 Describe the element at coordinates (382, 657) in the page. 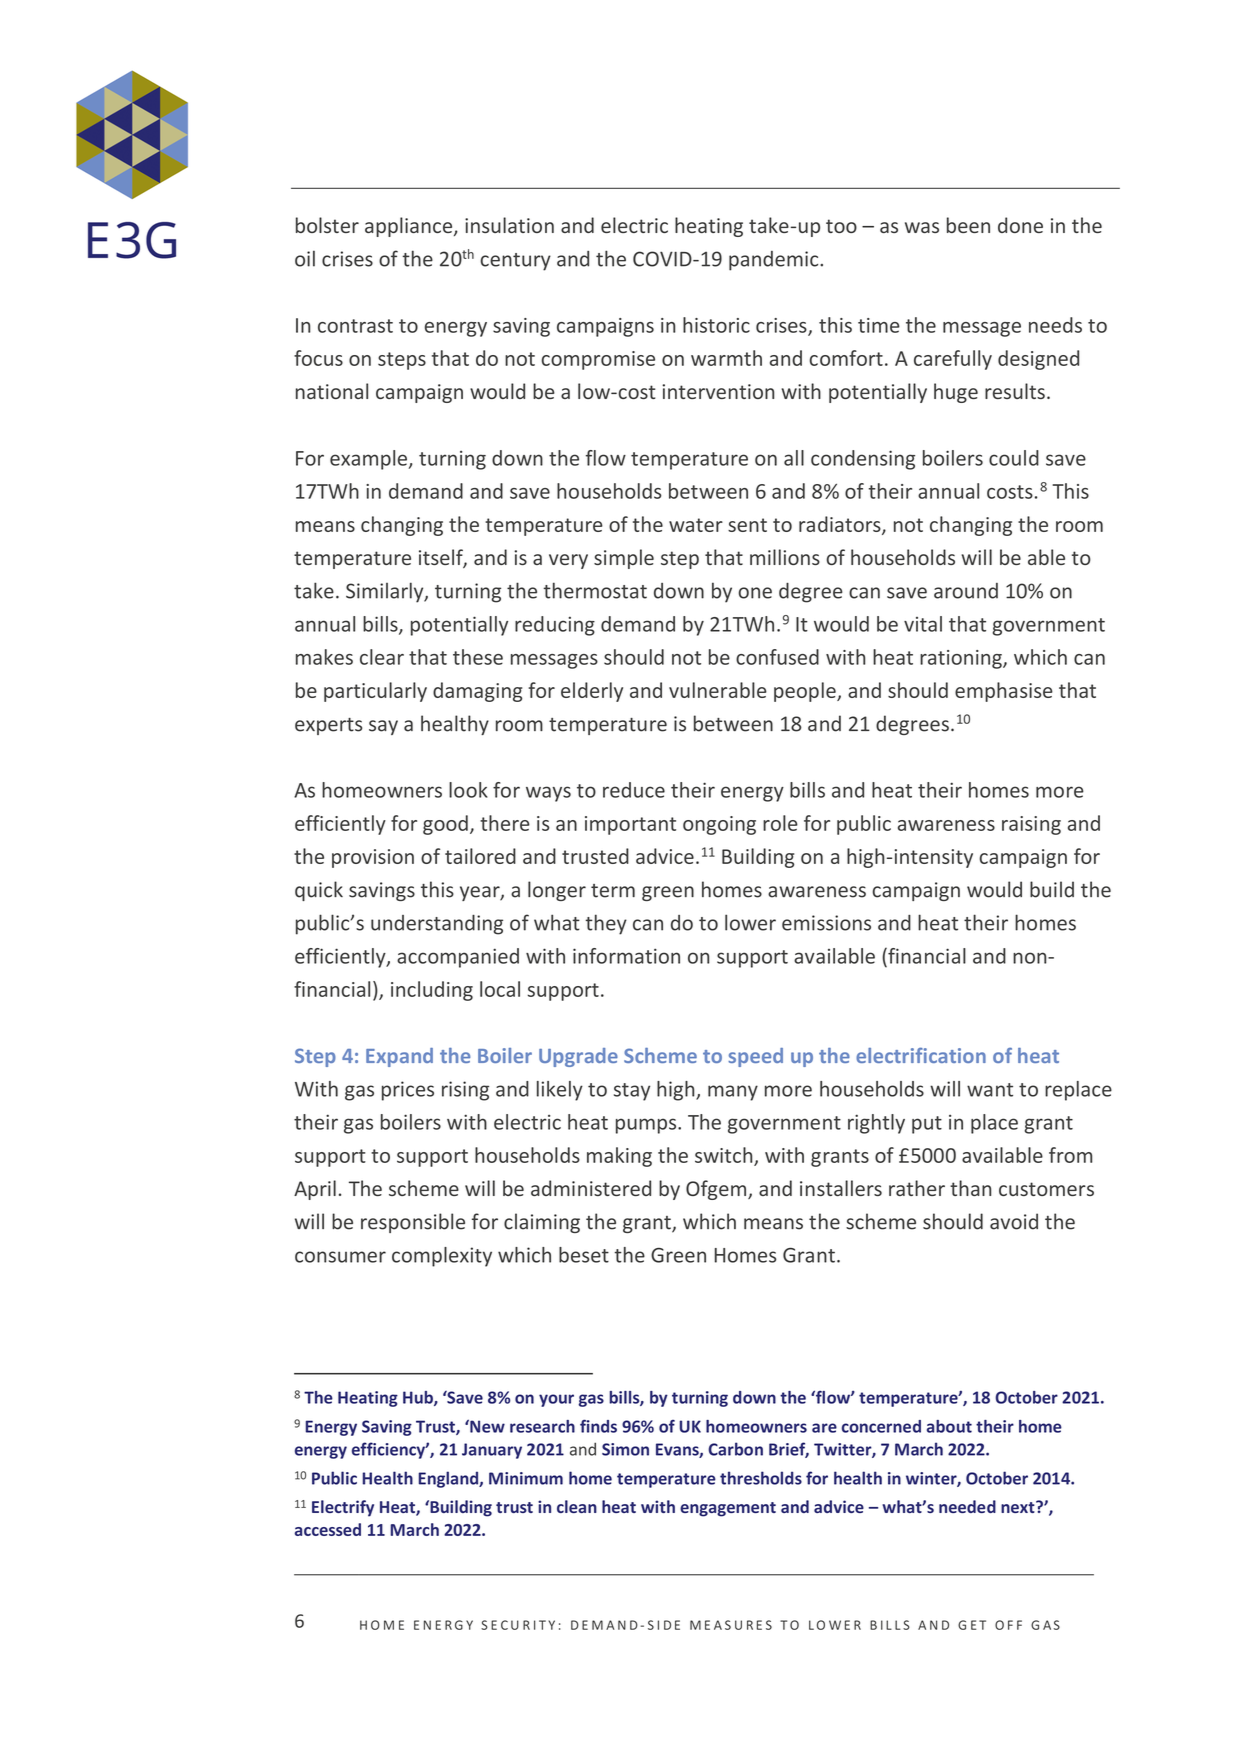

I see `clear` at that location.
